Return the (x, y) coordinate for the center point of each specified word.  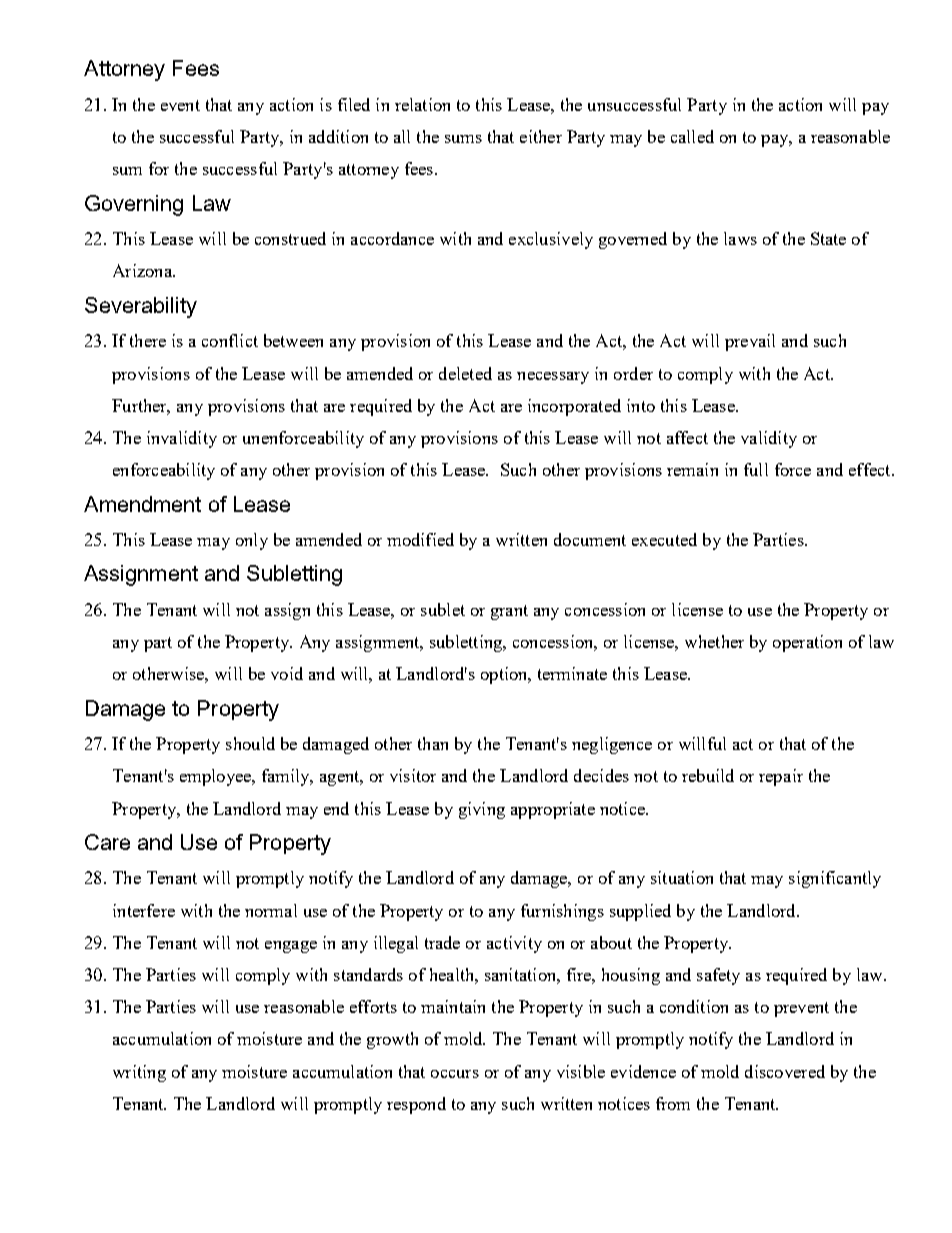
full (756, 469)
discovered (785, 1071)
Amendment (142, 504)
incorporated (574, 407)
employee (216, 777)
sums (463, 139)
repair (781, 777)
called (692, 136)
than (433, 743)
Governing (134, 205)
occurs (455, 1074)
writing (139, 1073)
